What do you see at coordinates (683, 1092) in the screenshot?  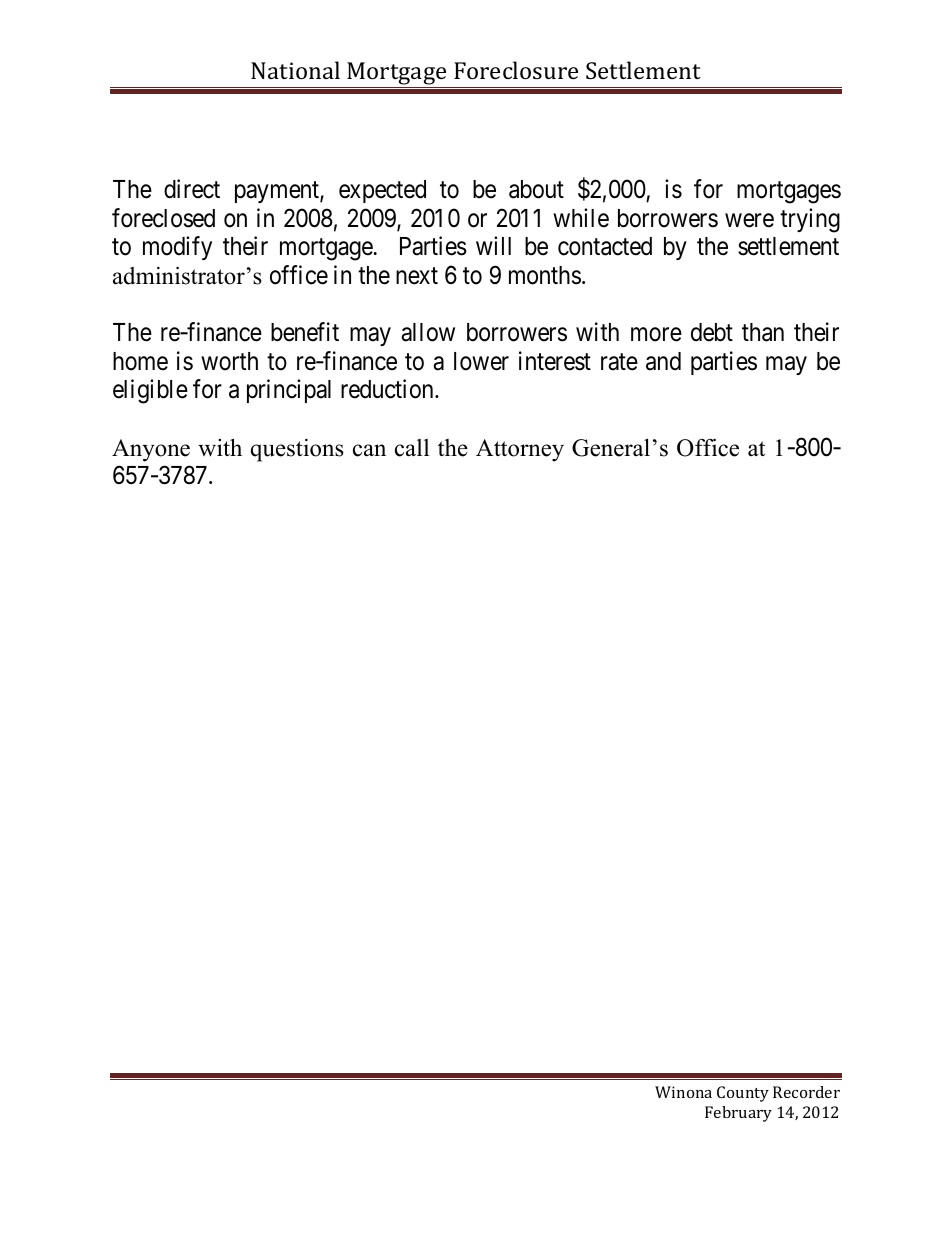 I see `Winona` at bounding box center [683, 1092].
